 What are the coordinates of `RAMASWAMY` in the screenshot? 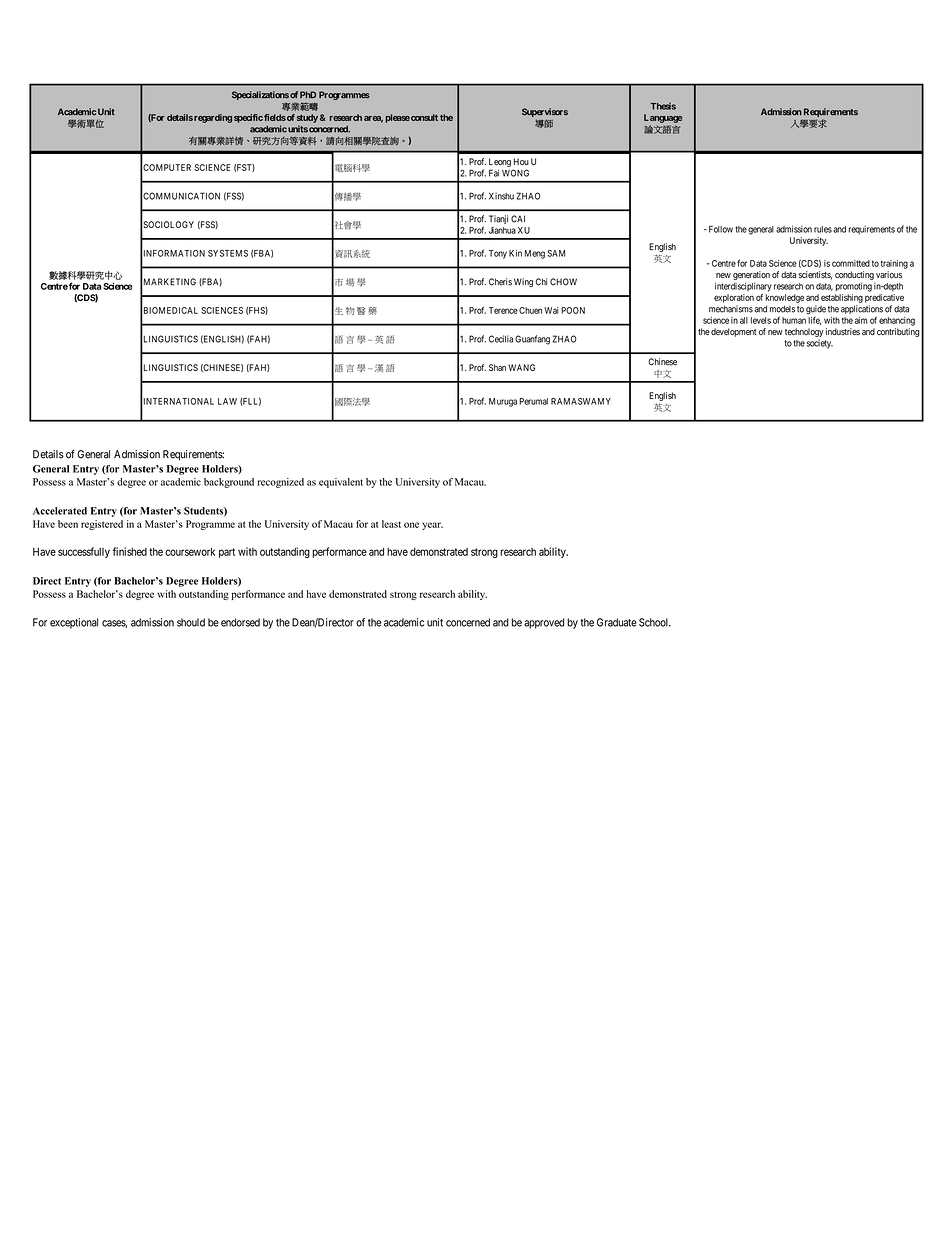 It's located at (581, 401).
